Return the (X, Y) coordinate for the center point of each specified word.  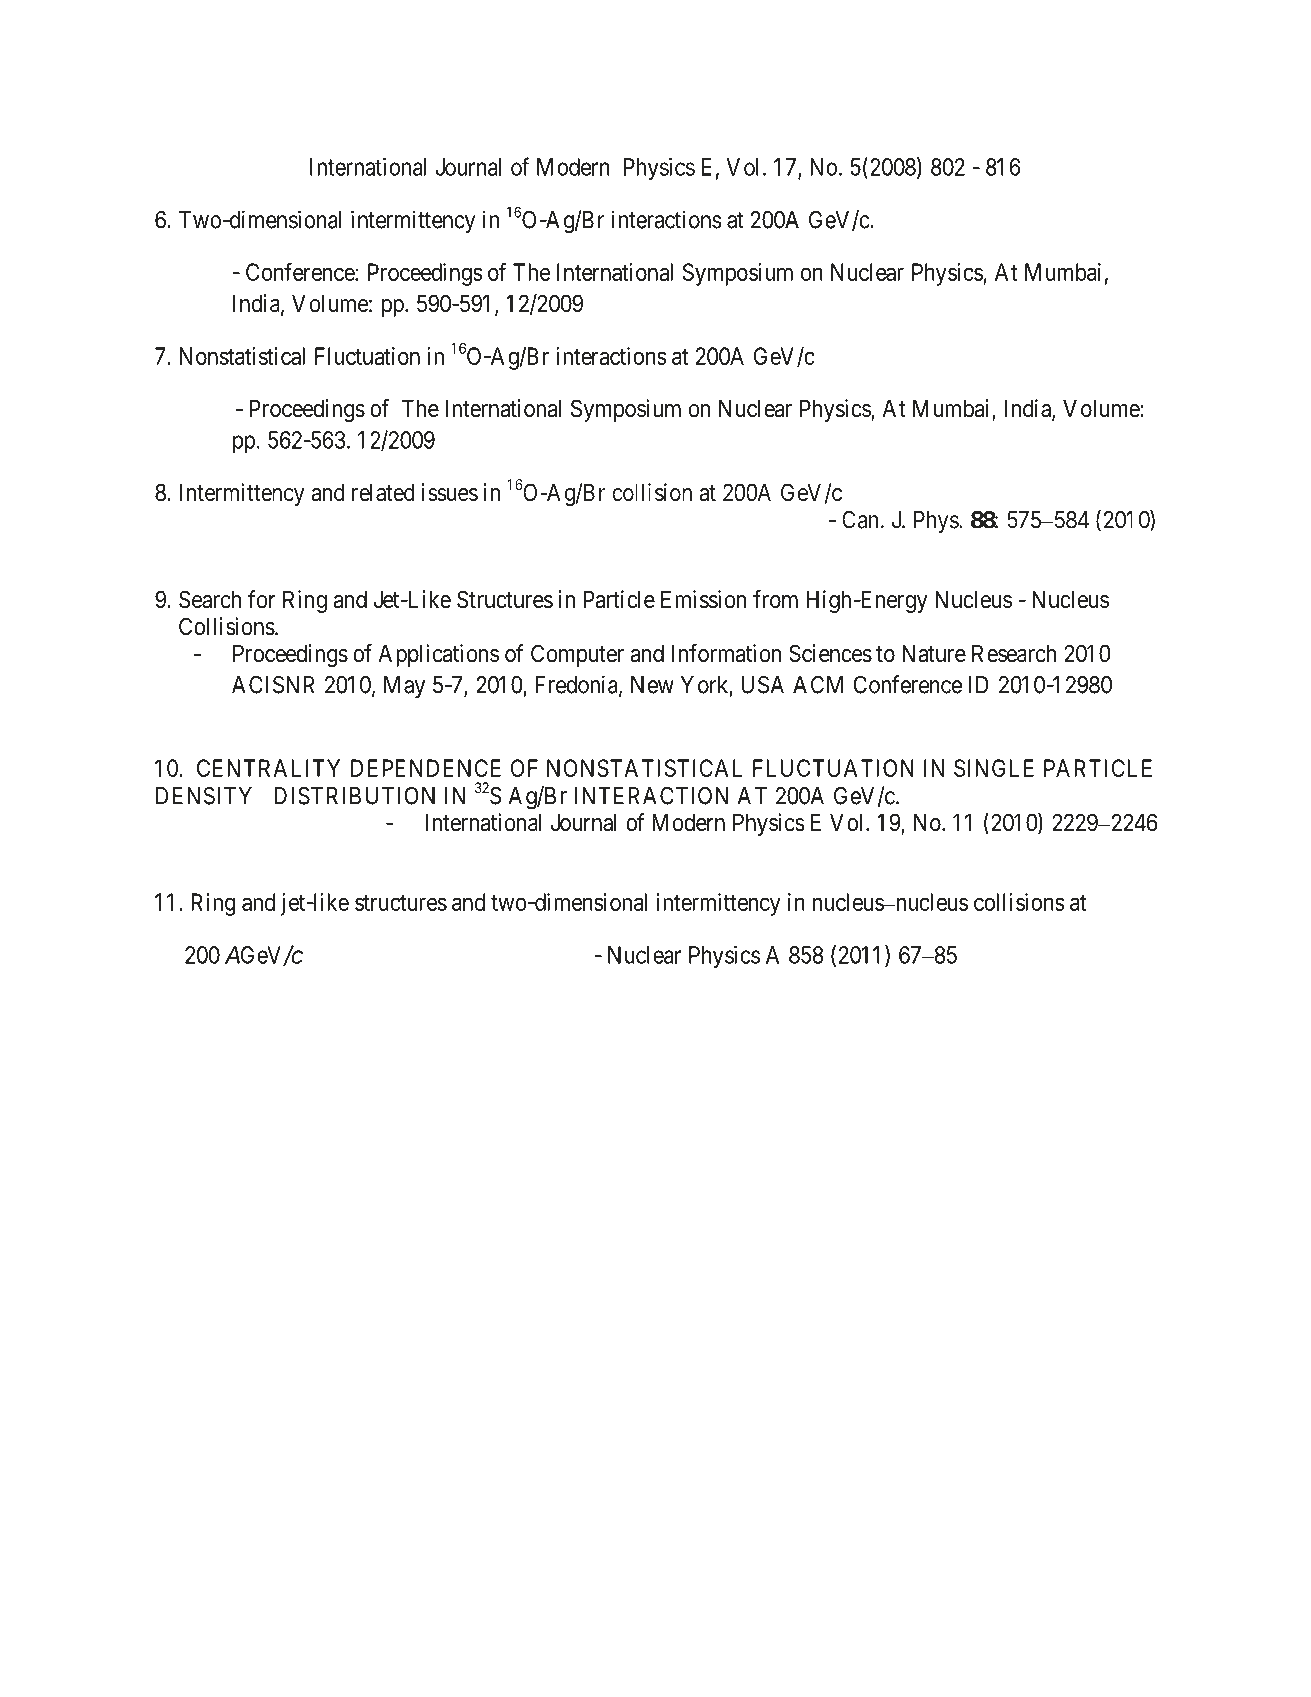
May (404, 687)
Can (860, 520)
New (652, 685)
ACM (818, 685)
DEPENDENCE (426, 768)
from (775, 599)
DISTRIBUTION (354, 796)
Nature (934, 653)
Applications (438, 655)
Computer (577, 655)
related (383, 493)
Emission (704, 599)
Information (727, 653)
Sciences (830, 653)
